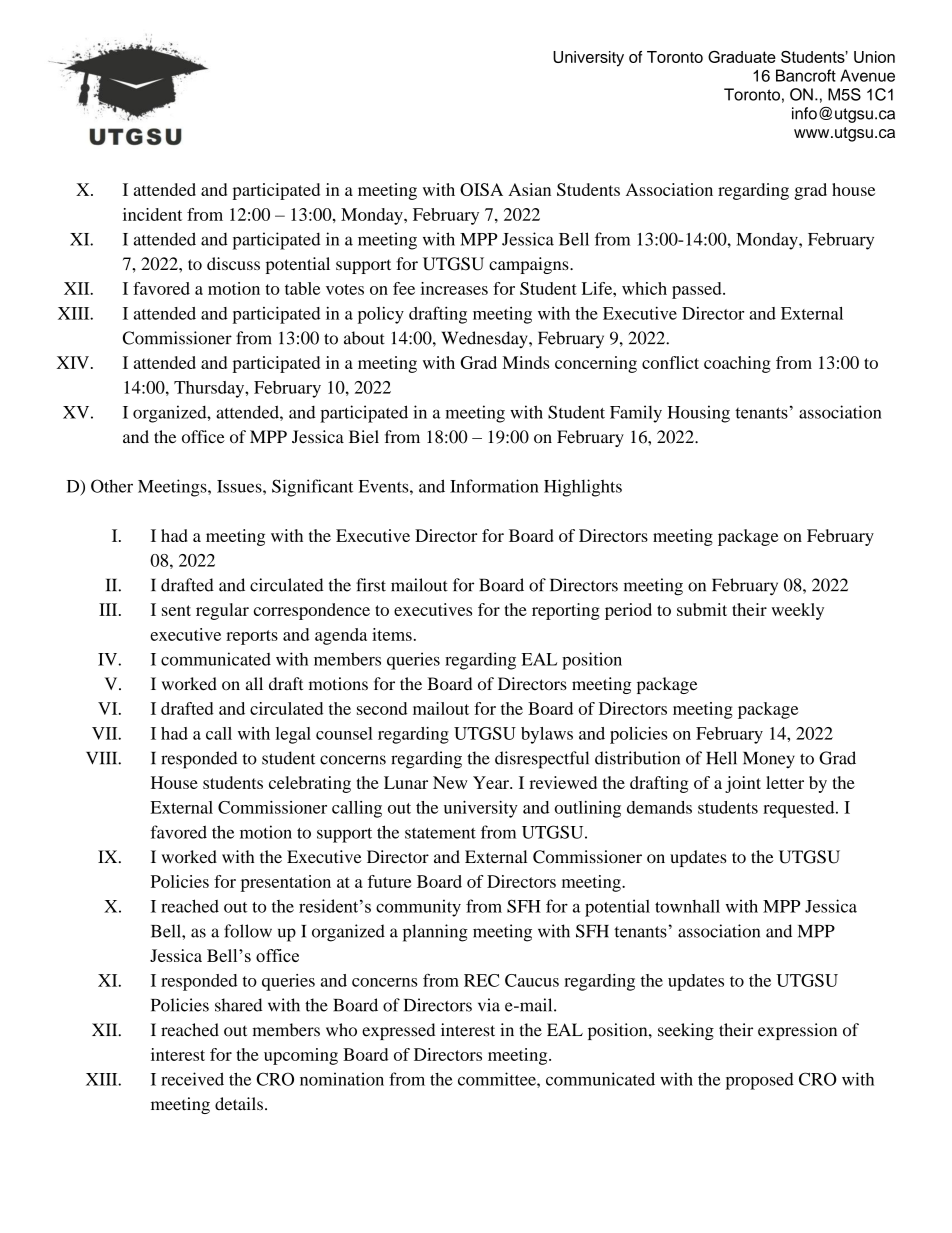 The width and height of the document is (952, 1233). I want to click on second, so click(382, 708).
